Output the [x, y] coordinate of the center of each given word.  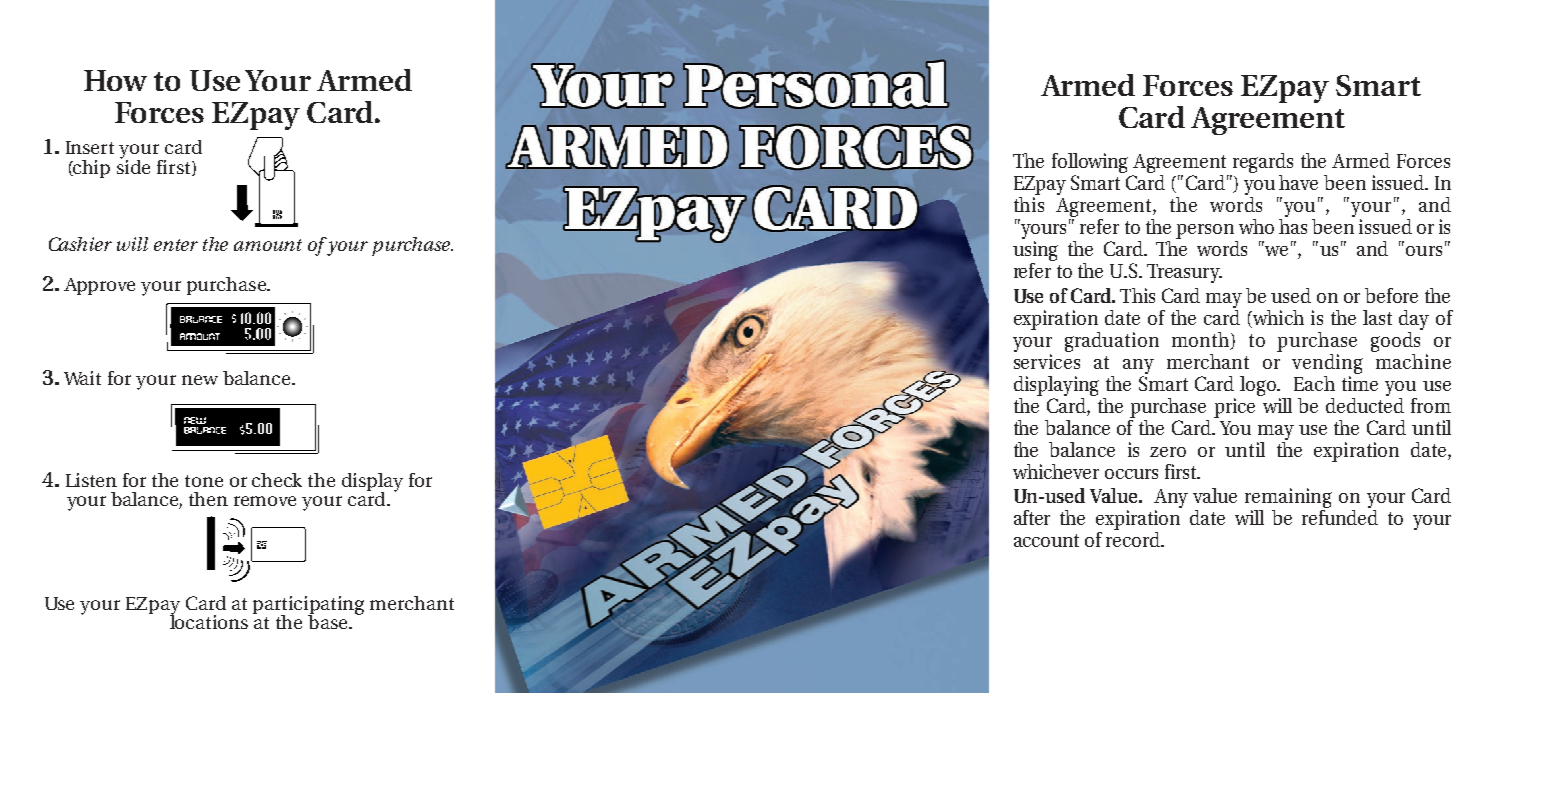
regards [1262, 164]
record [1134, 538]
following [1090, 164]
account [1046, 540]
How [115, 80]
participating [308, 606]
